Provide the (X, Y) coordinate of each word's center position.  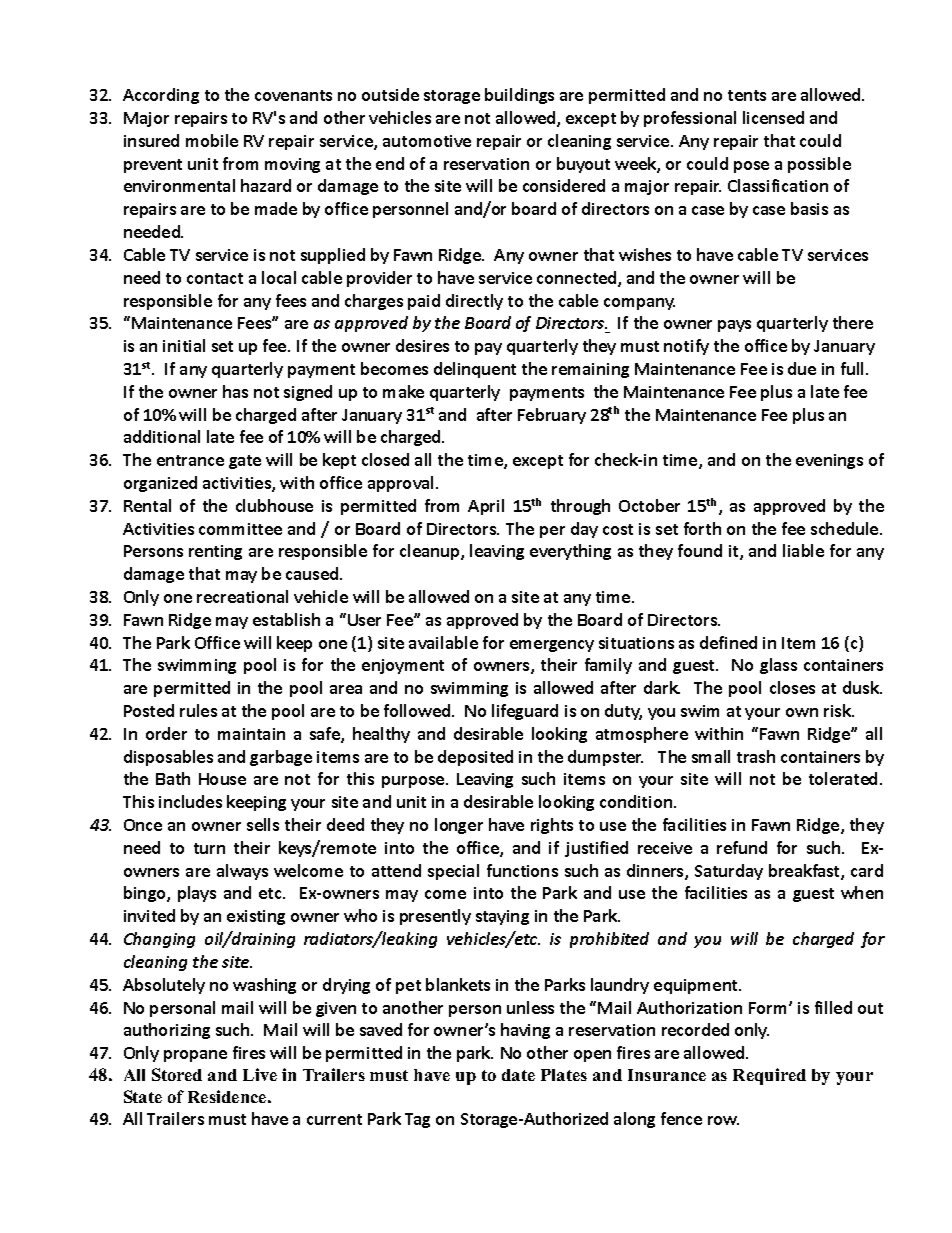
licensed (773, 117)
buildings (519, 96)
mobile (212, 140)
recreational (242, 596)
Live (260, 1074)
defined (728, 642)
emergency (552, 646)
